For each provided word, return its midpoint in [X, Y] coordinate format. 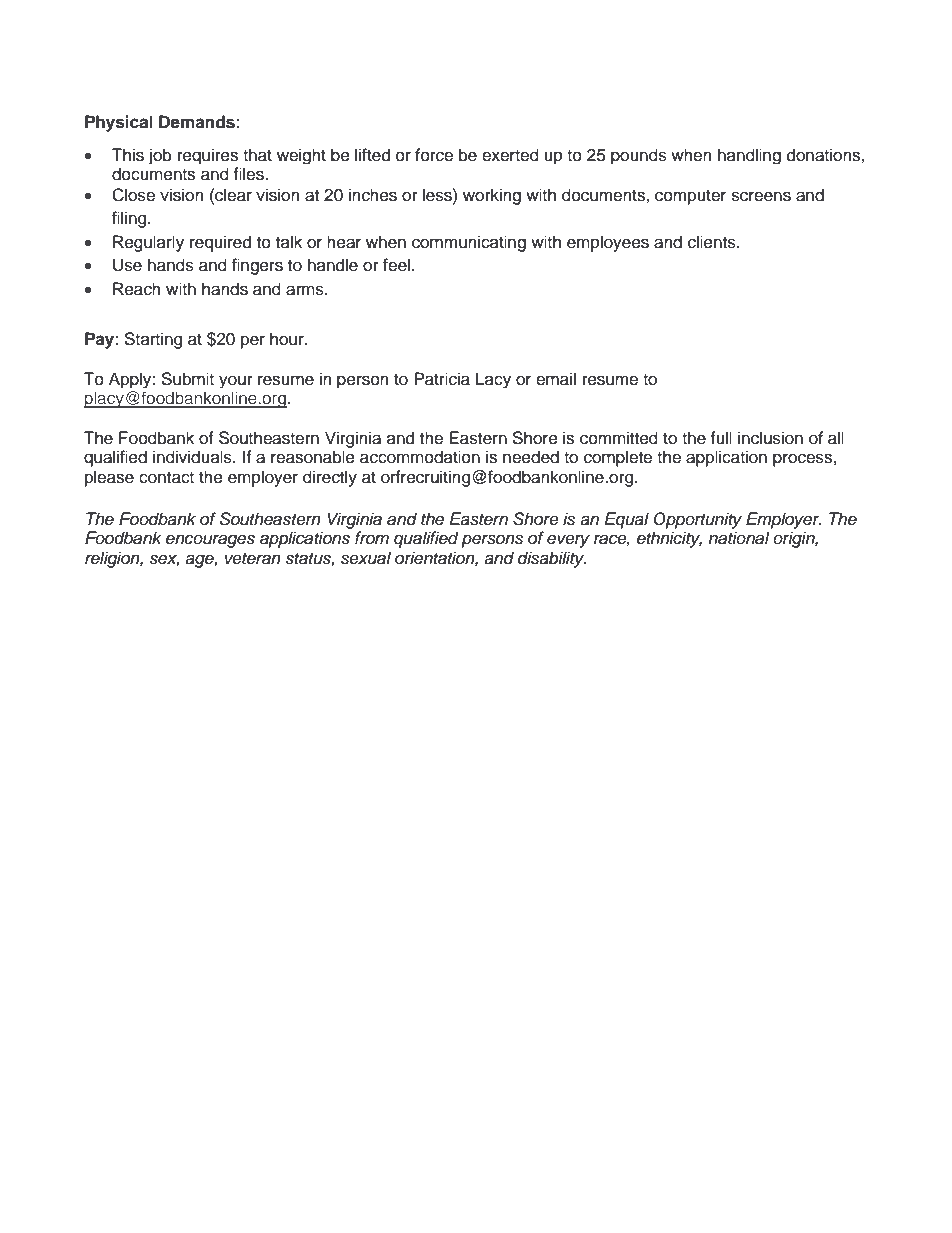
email [556, 379]
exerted [510, 155]
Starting [153, 340]
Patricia [442, 379]
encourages [210, 541]
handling [749, 156]
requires [208, 156]
